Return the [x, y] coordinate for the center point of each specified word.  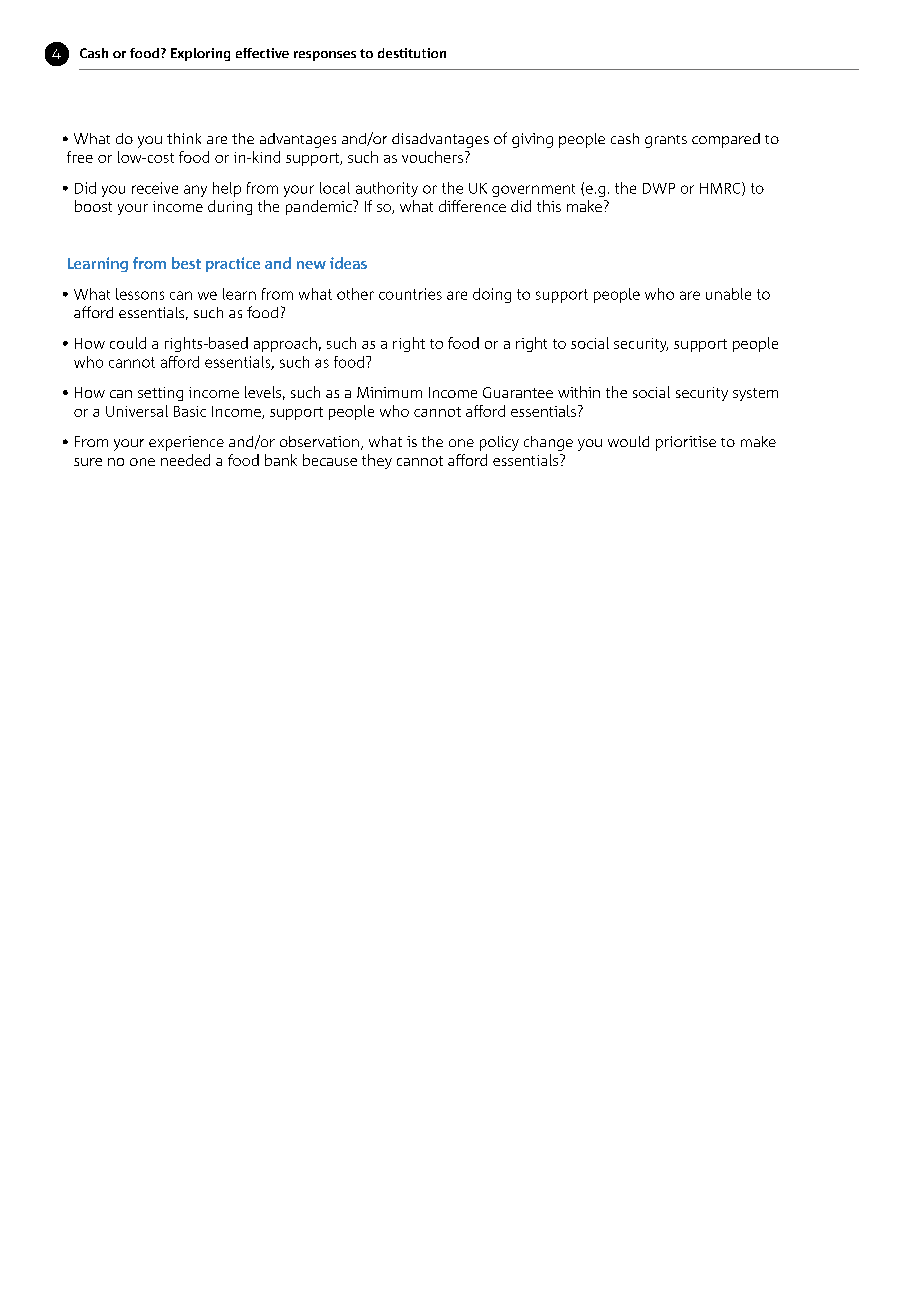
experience [186, 443]
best [186, 263]
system [755, 394]
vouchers [432, 157]
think [184, 138]
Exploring [200, 54]
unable [728, 294]
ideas [348, 263]
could [128, 343]
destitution [412, 53]
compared [726, 140]
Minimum [389, 392]
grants [666, 141]
